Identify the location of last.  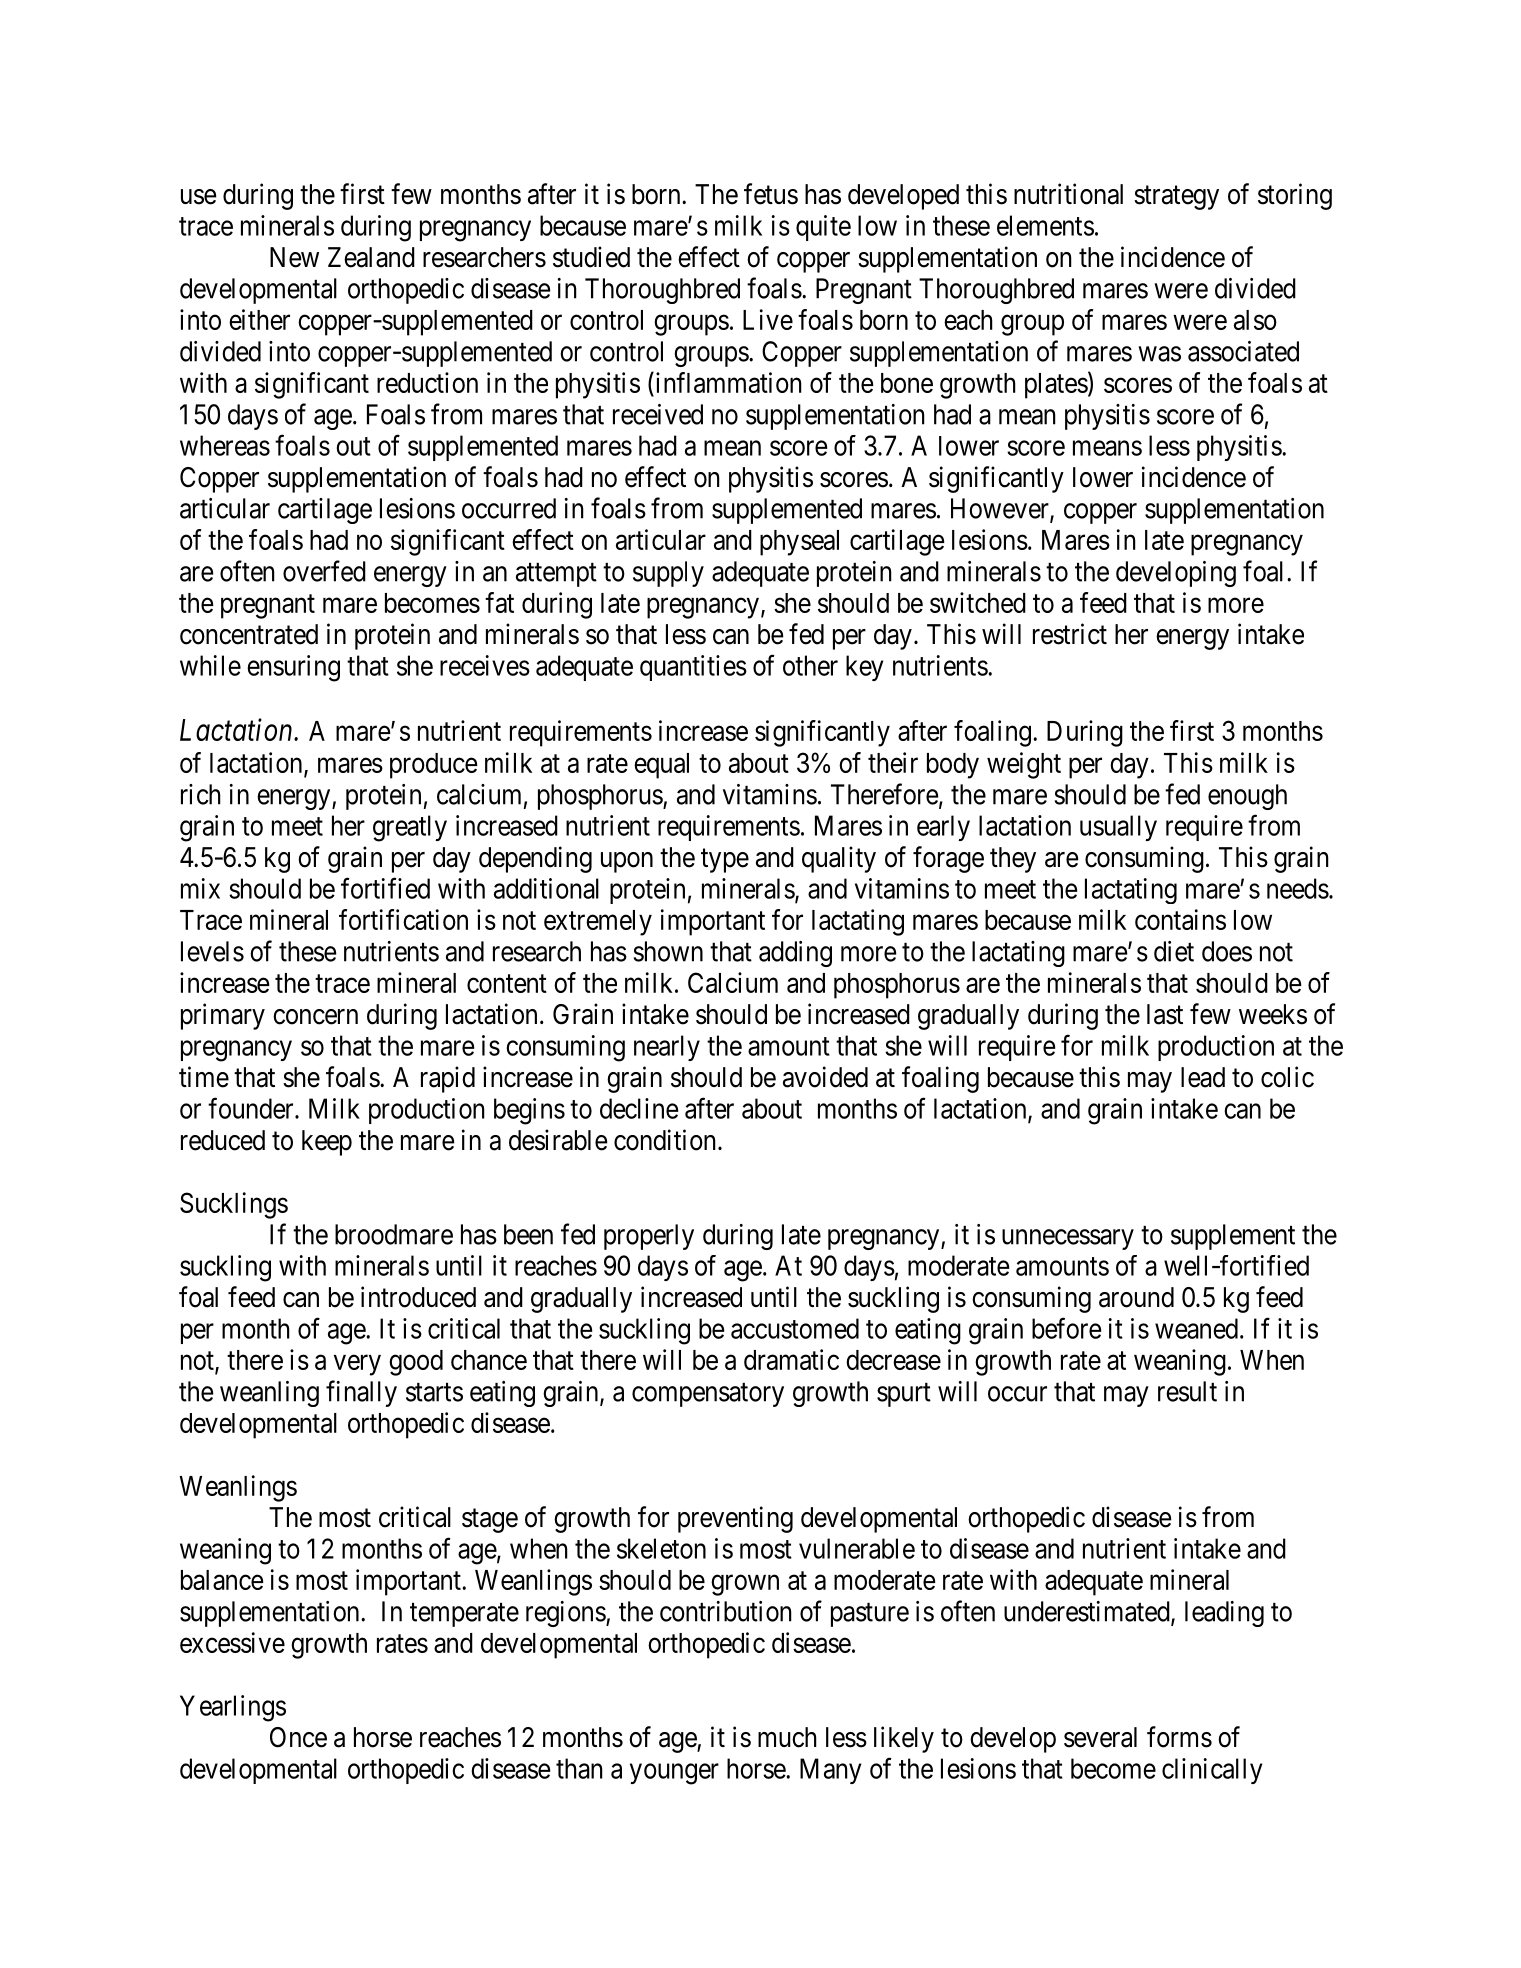
(1165, 1014).
